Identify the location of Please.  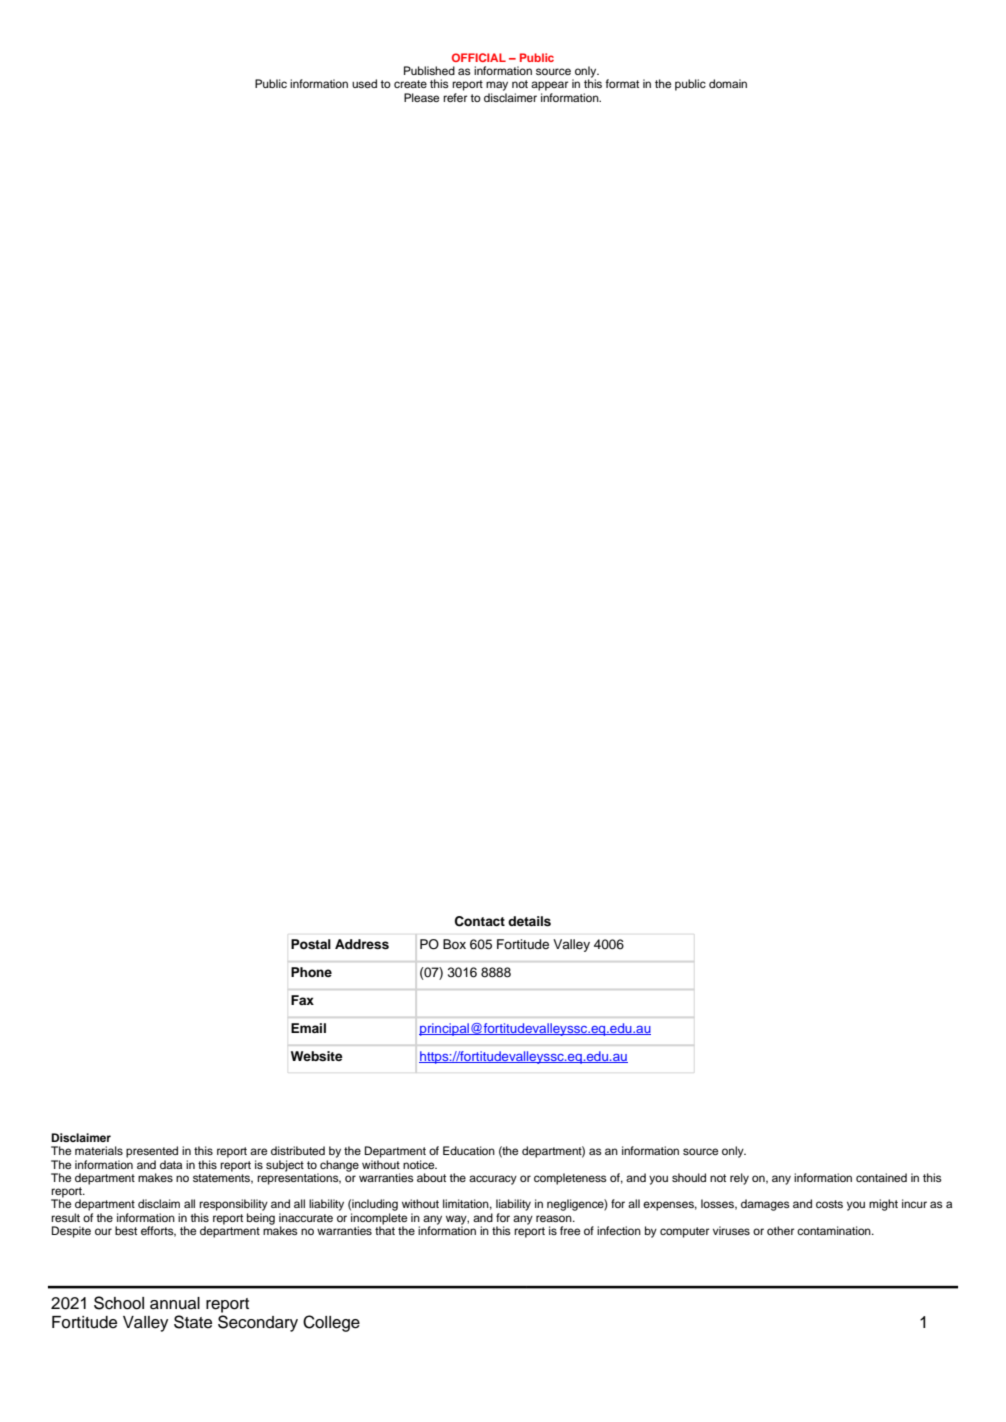
(421, 97).
